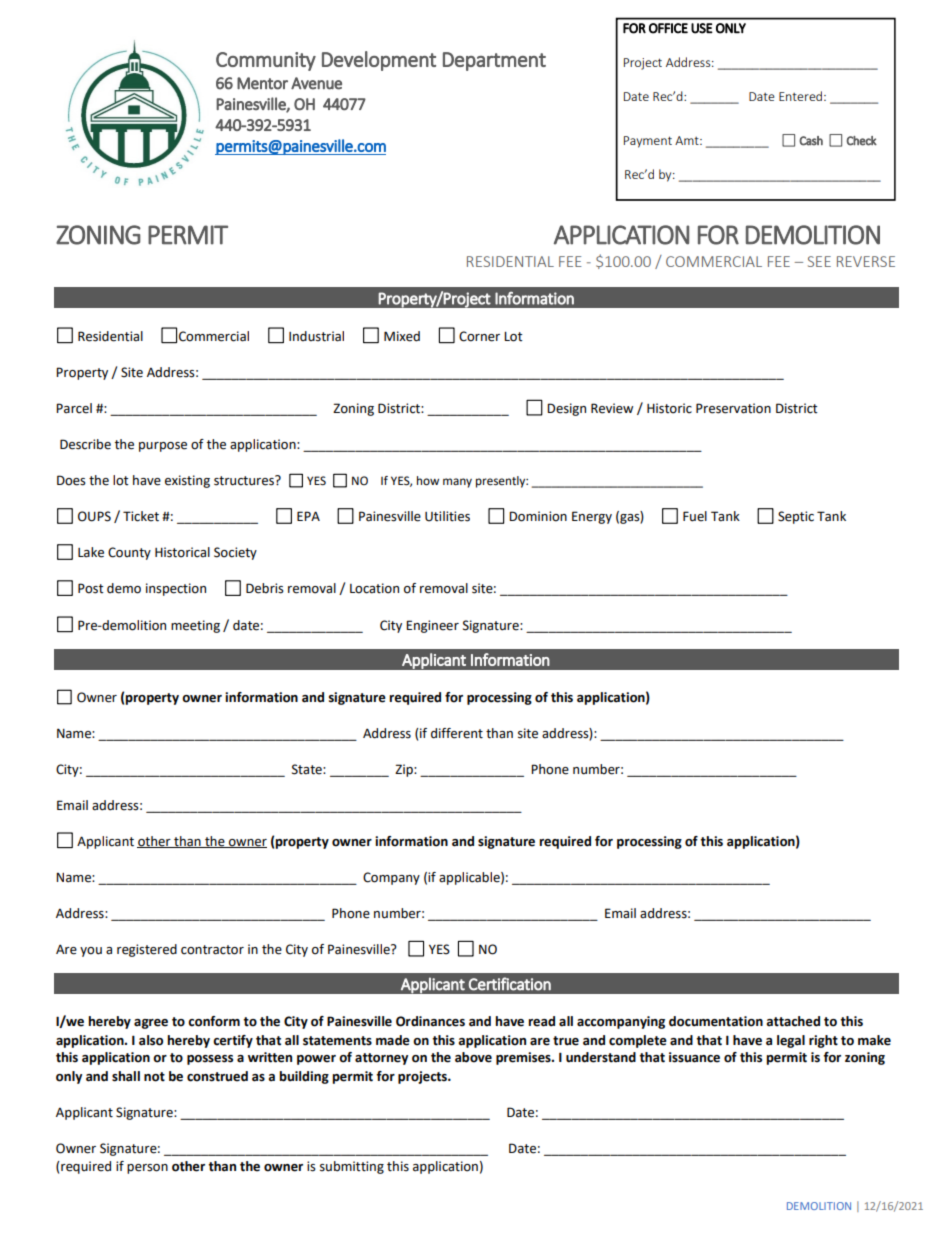 This image has width=952, height=1233. I want to click on Engineer, so click(432, 626).
